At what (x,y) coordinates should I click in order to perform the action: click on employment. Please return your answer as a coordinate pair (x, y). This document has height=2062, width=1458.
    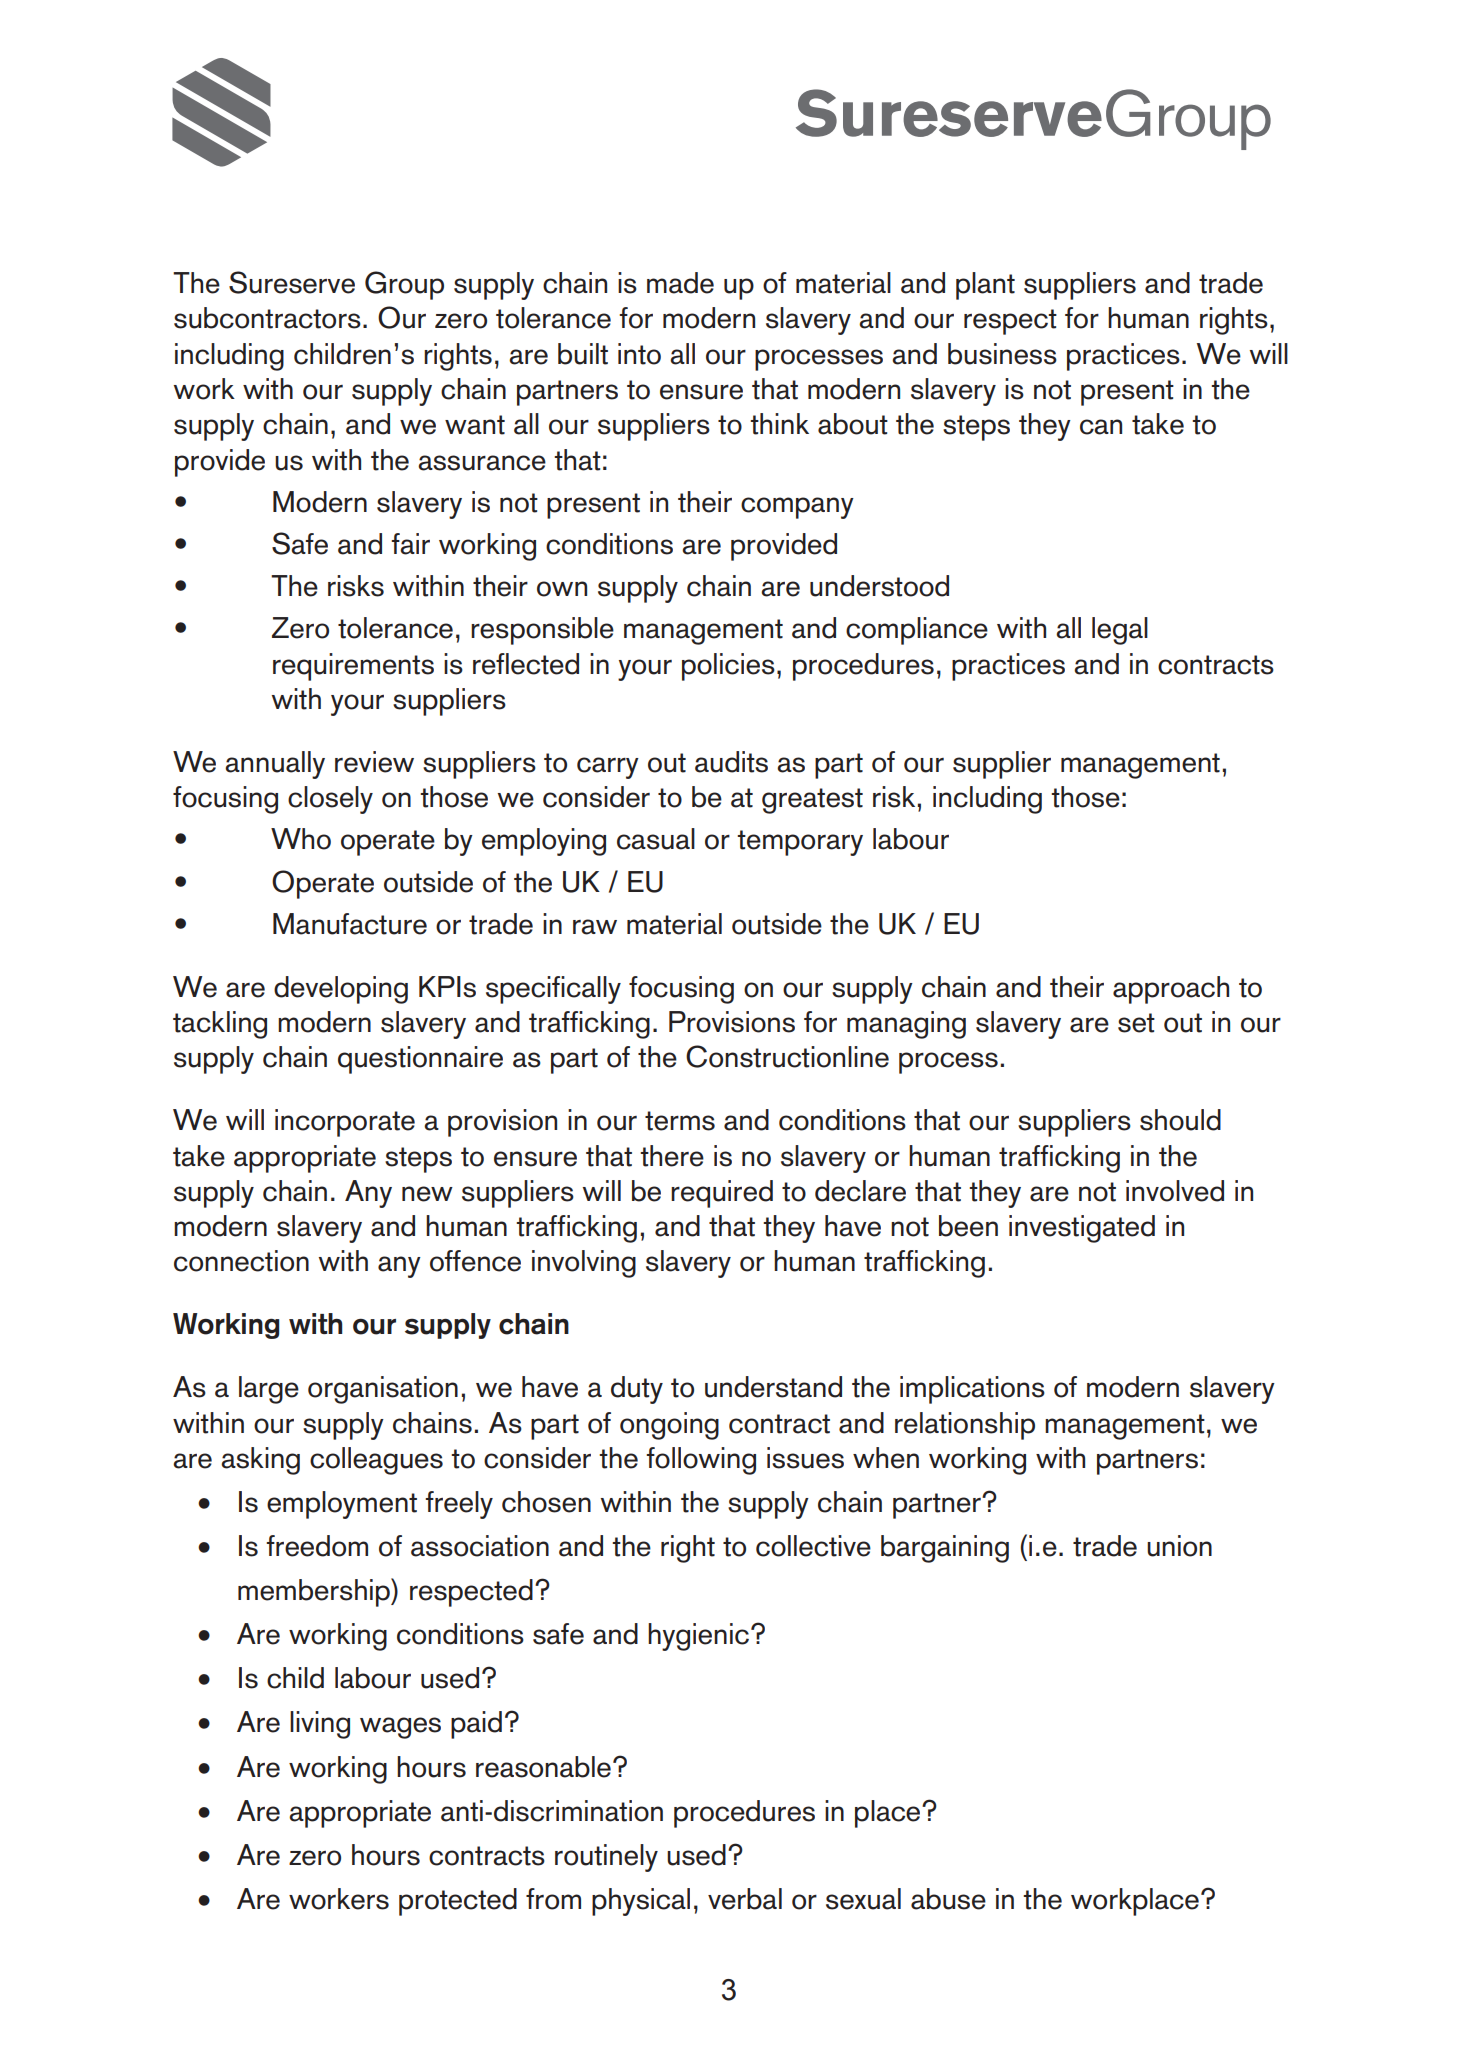
    Looking at the image, I should click on (342, 1505).
